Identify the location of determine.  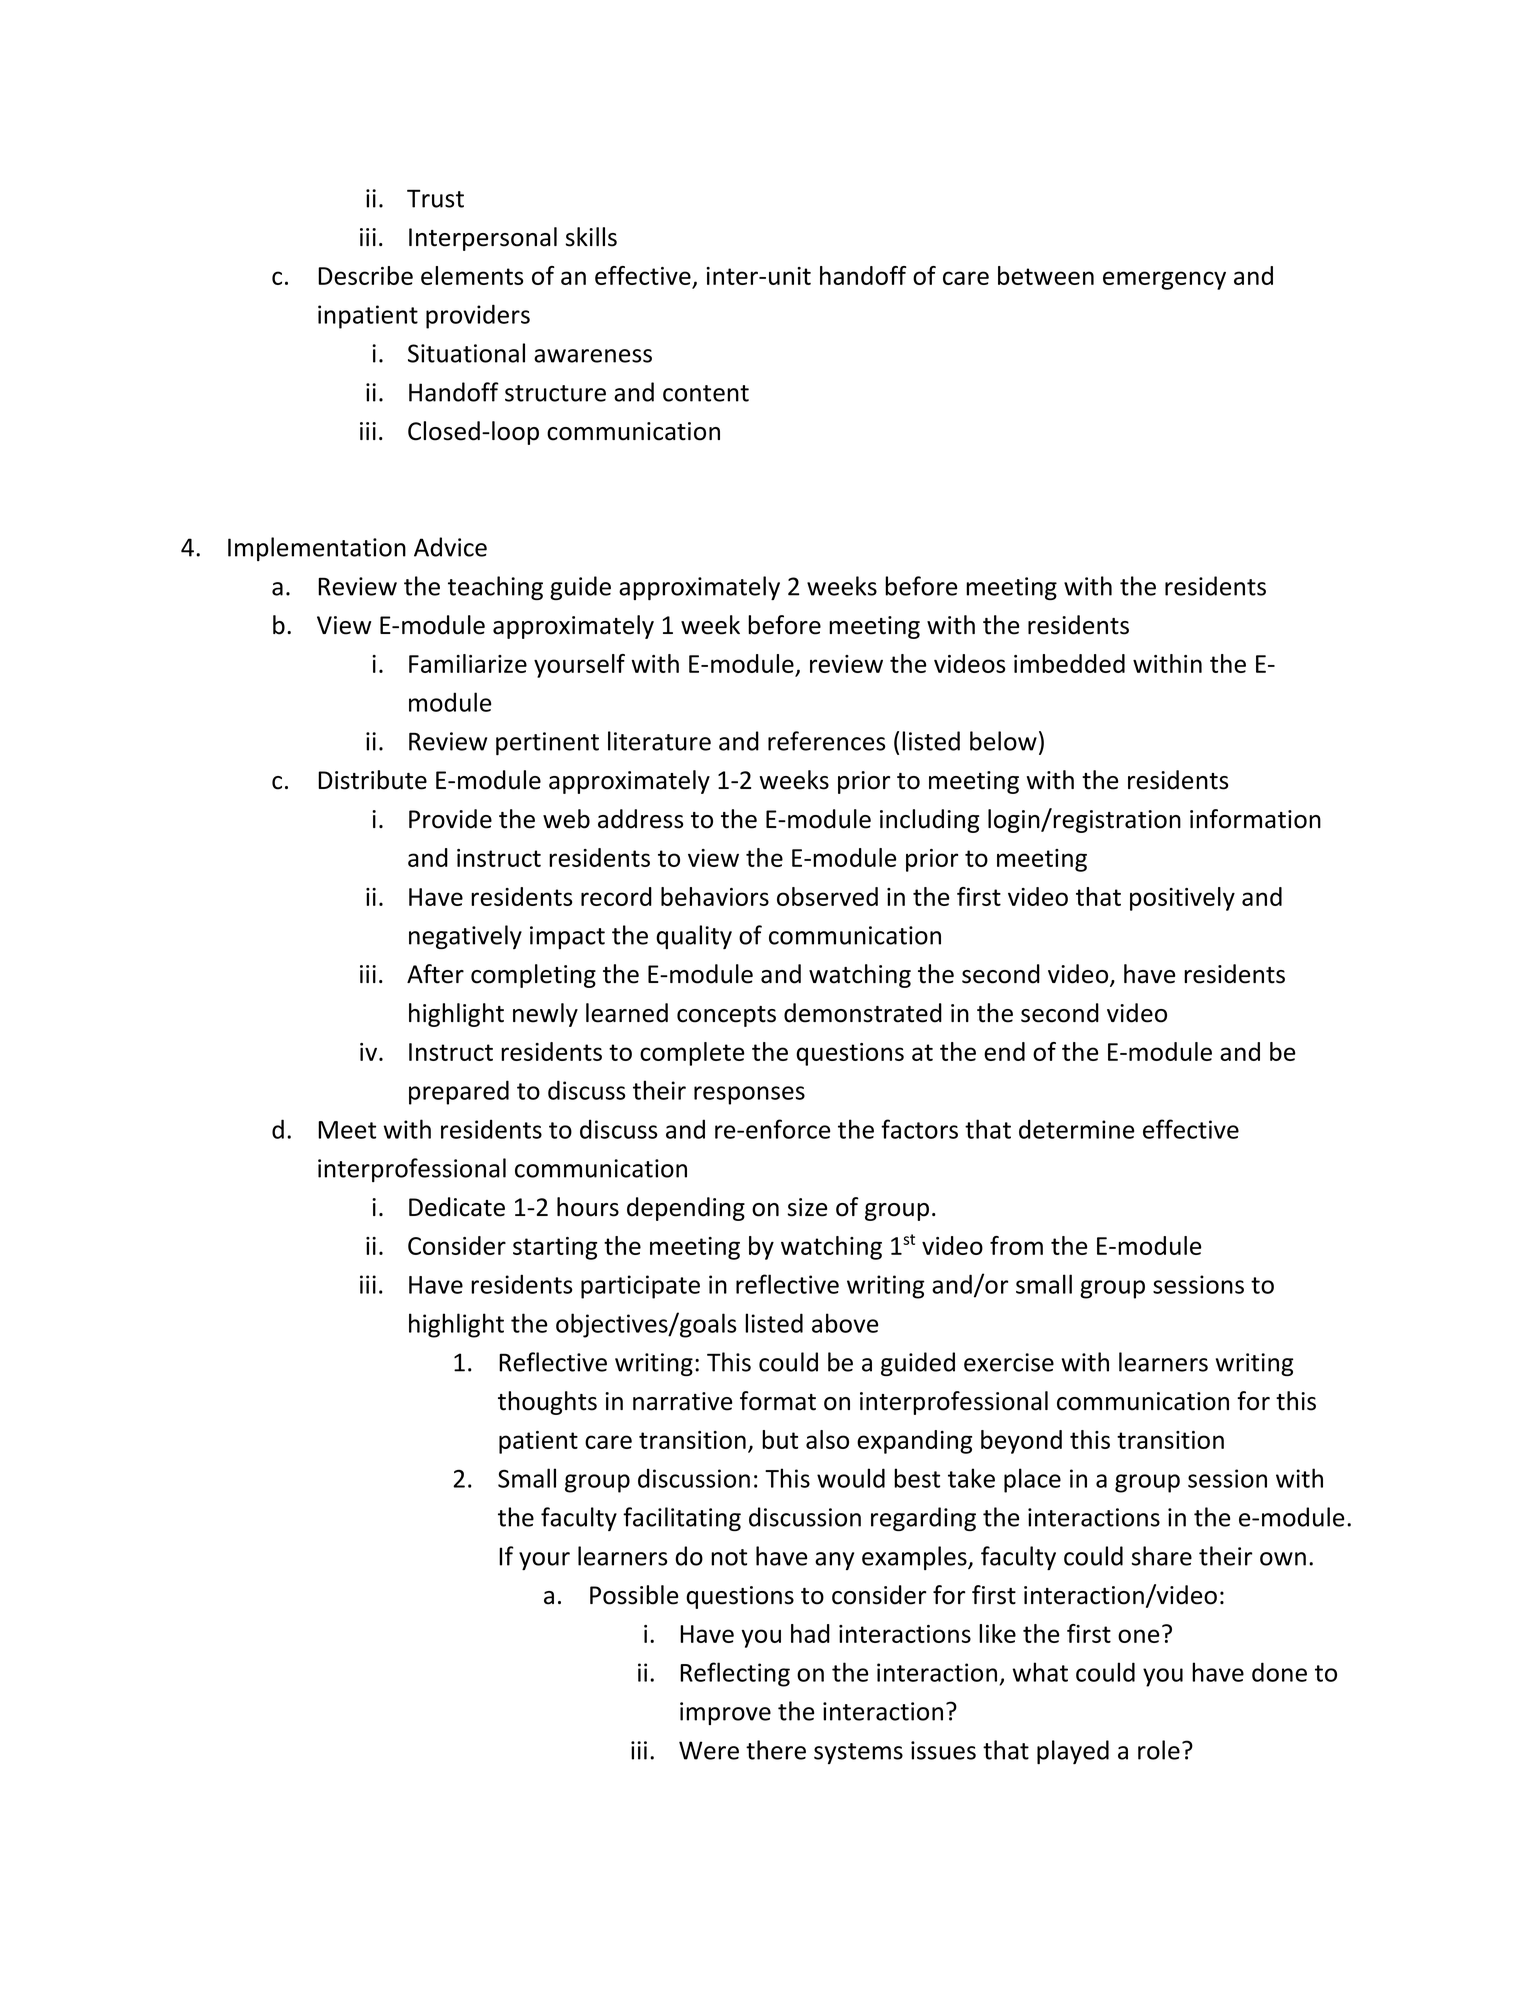
(1076, 1129).
